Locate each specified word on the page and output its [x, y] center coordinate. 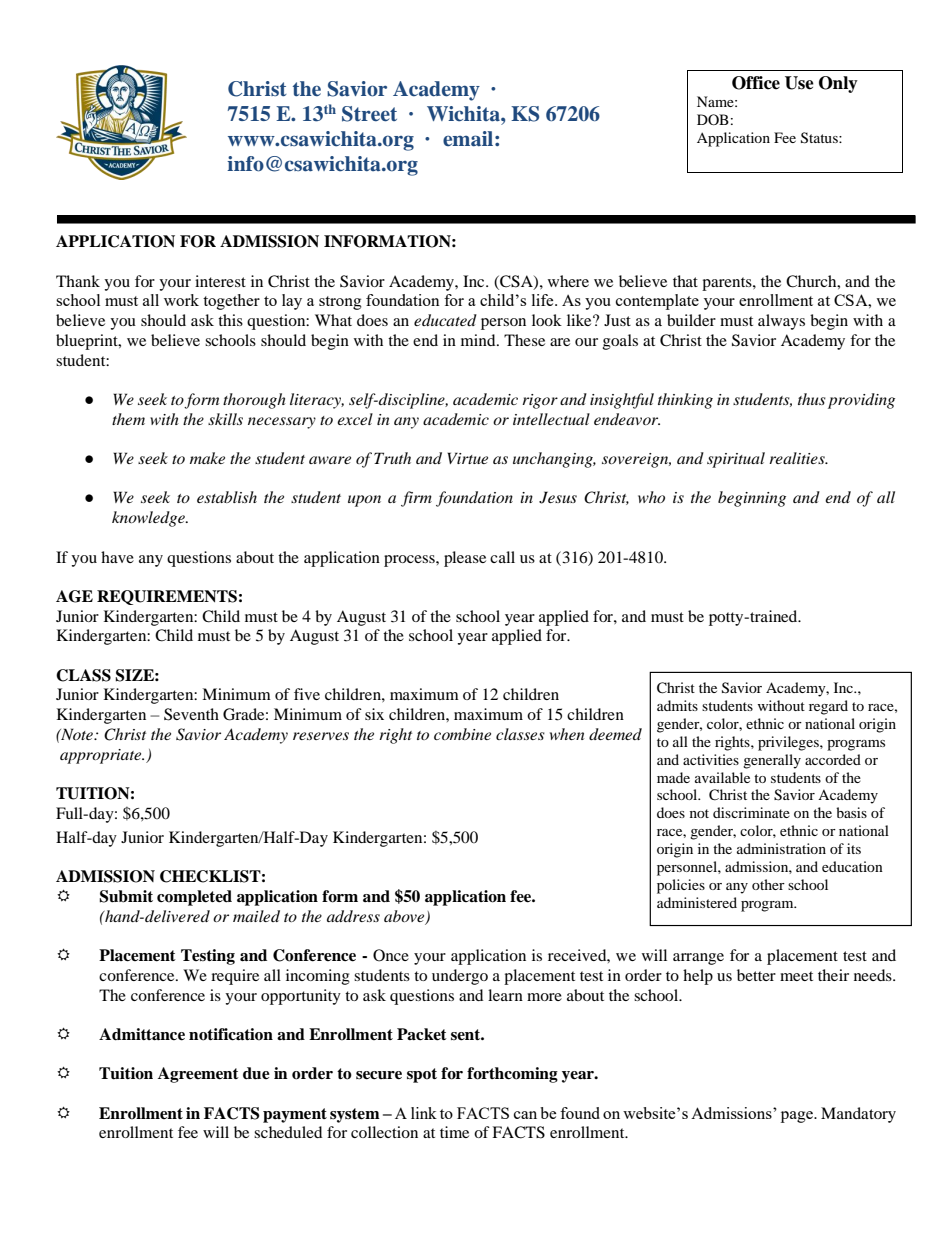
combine [462, 734]
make [207, 458]
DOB [713, 119]
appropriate [102, 756]
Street [369, 114]
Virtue [467, 458]
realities [798, 458]
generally [772, 761]
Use [799, 83]
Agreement [198, 1075]
